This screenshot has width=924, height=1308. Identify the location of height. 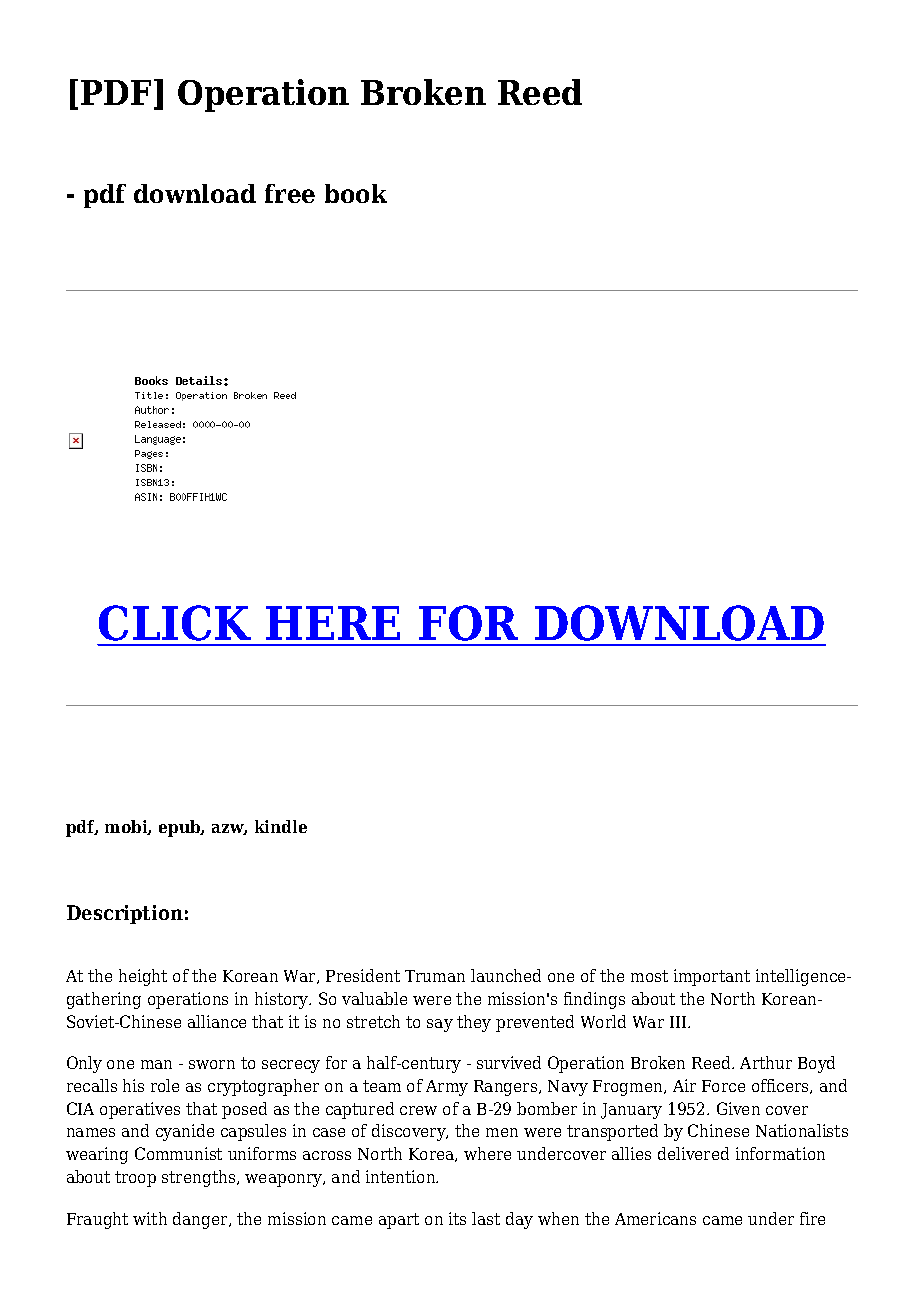
(143, 977).
